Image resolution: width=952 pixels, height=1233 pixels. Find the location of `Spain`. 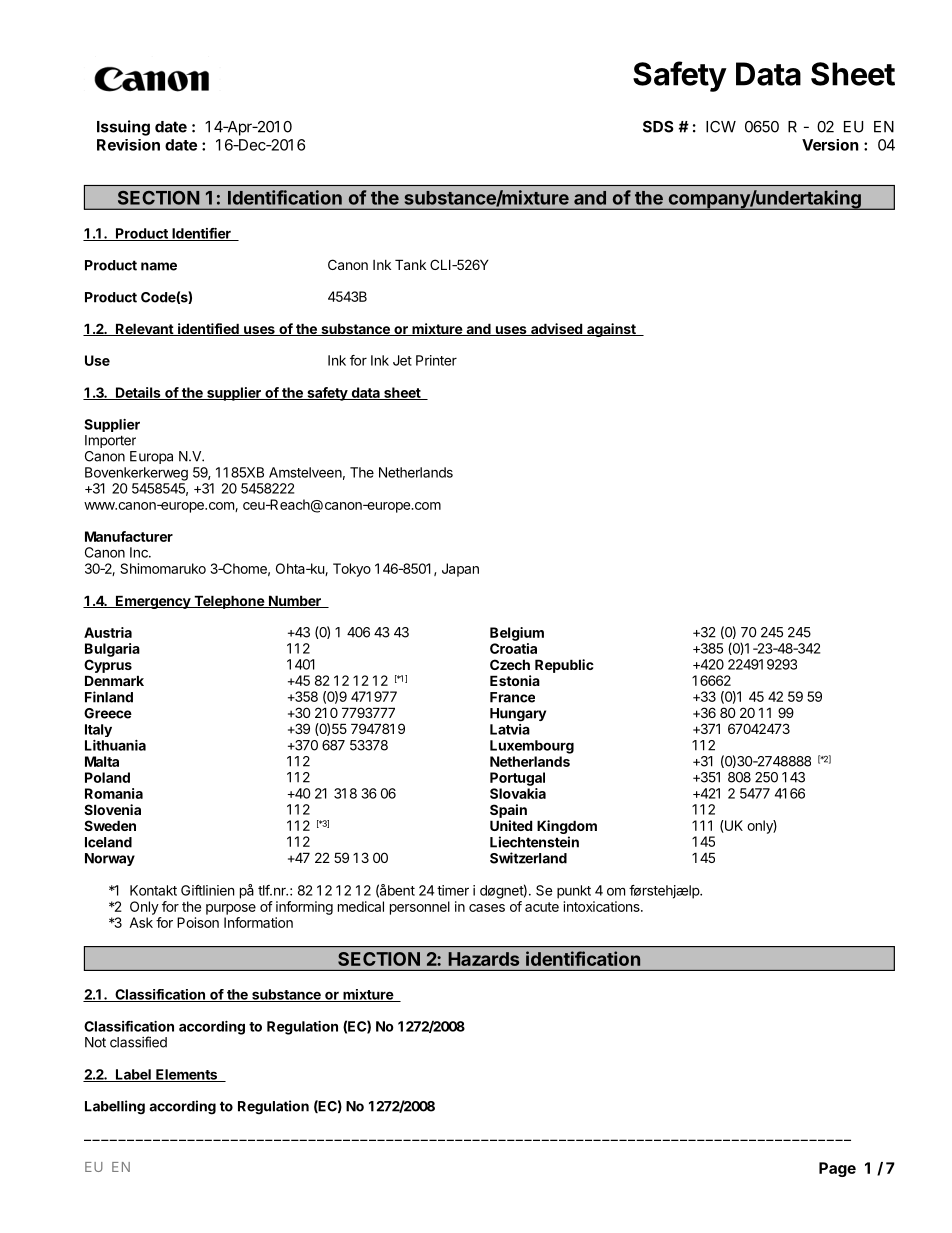

Spain is located at coordinates (508, 811).
